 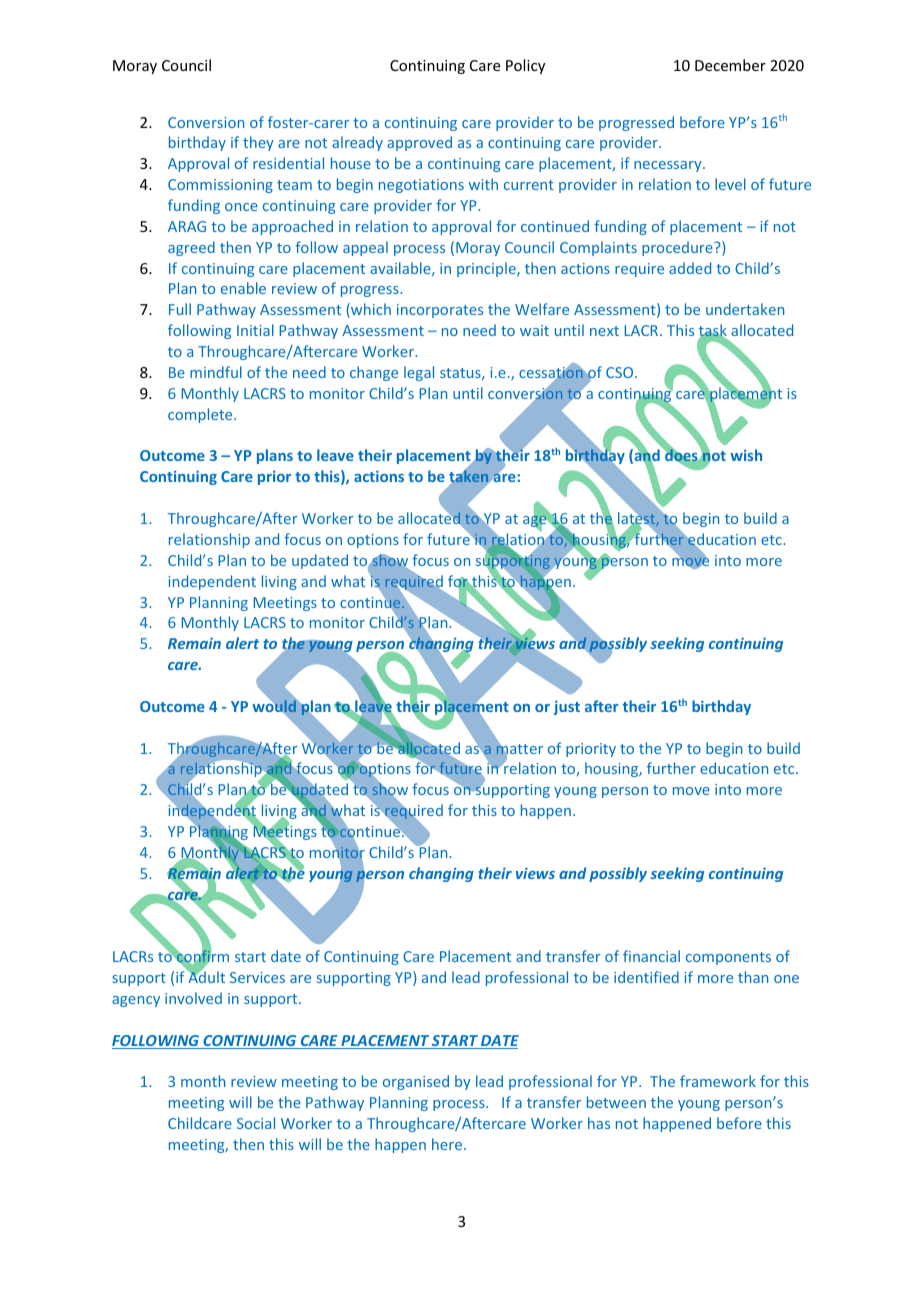 What do you see at coordinates (256, 1123) in the document?
I see `Social` at bounding box center [256, 1123].
